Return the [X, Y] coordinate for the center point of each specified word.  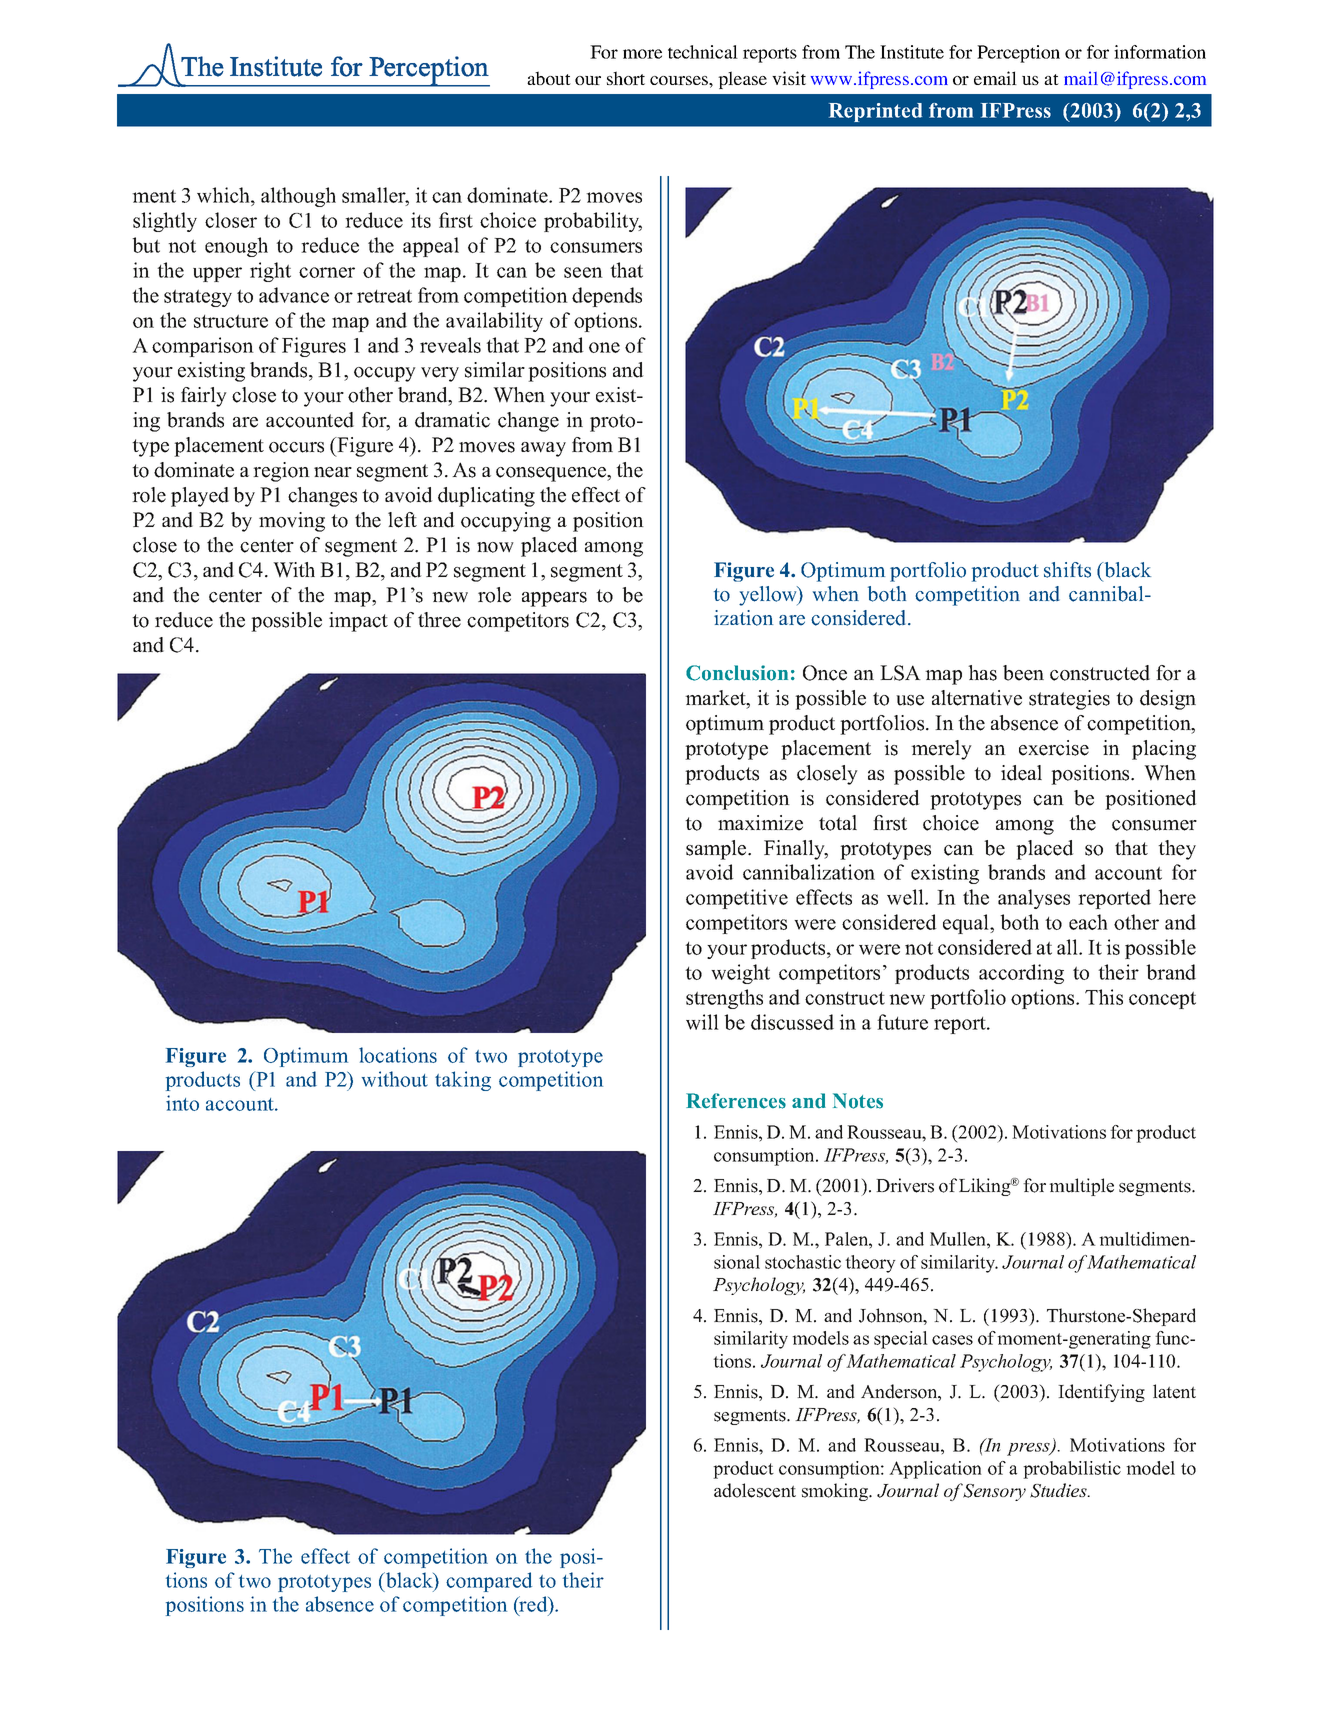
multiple [1081, 1187]
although [298, 197]
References [736, 1101]
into [182, 1103]
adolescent [755, 1490]
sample [717, 850]
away [543, 449]
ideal [1021, 773]
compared [489, 1582]
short [626, 78]
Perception [1018, 54]
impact [358, 622]
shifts [1067, 570]
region [281, 472]
